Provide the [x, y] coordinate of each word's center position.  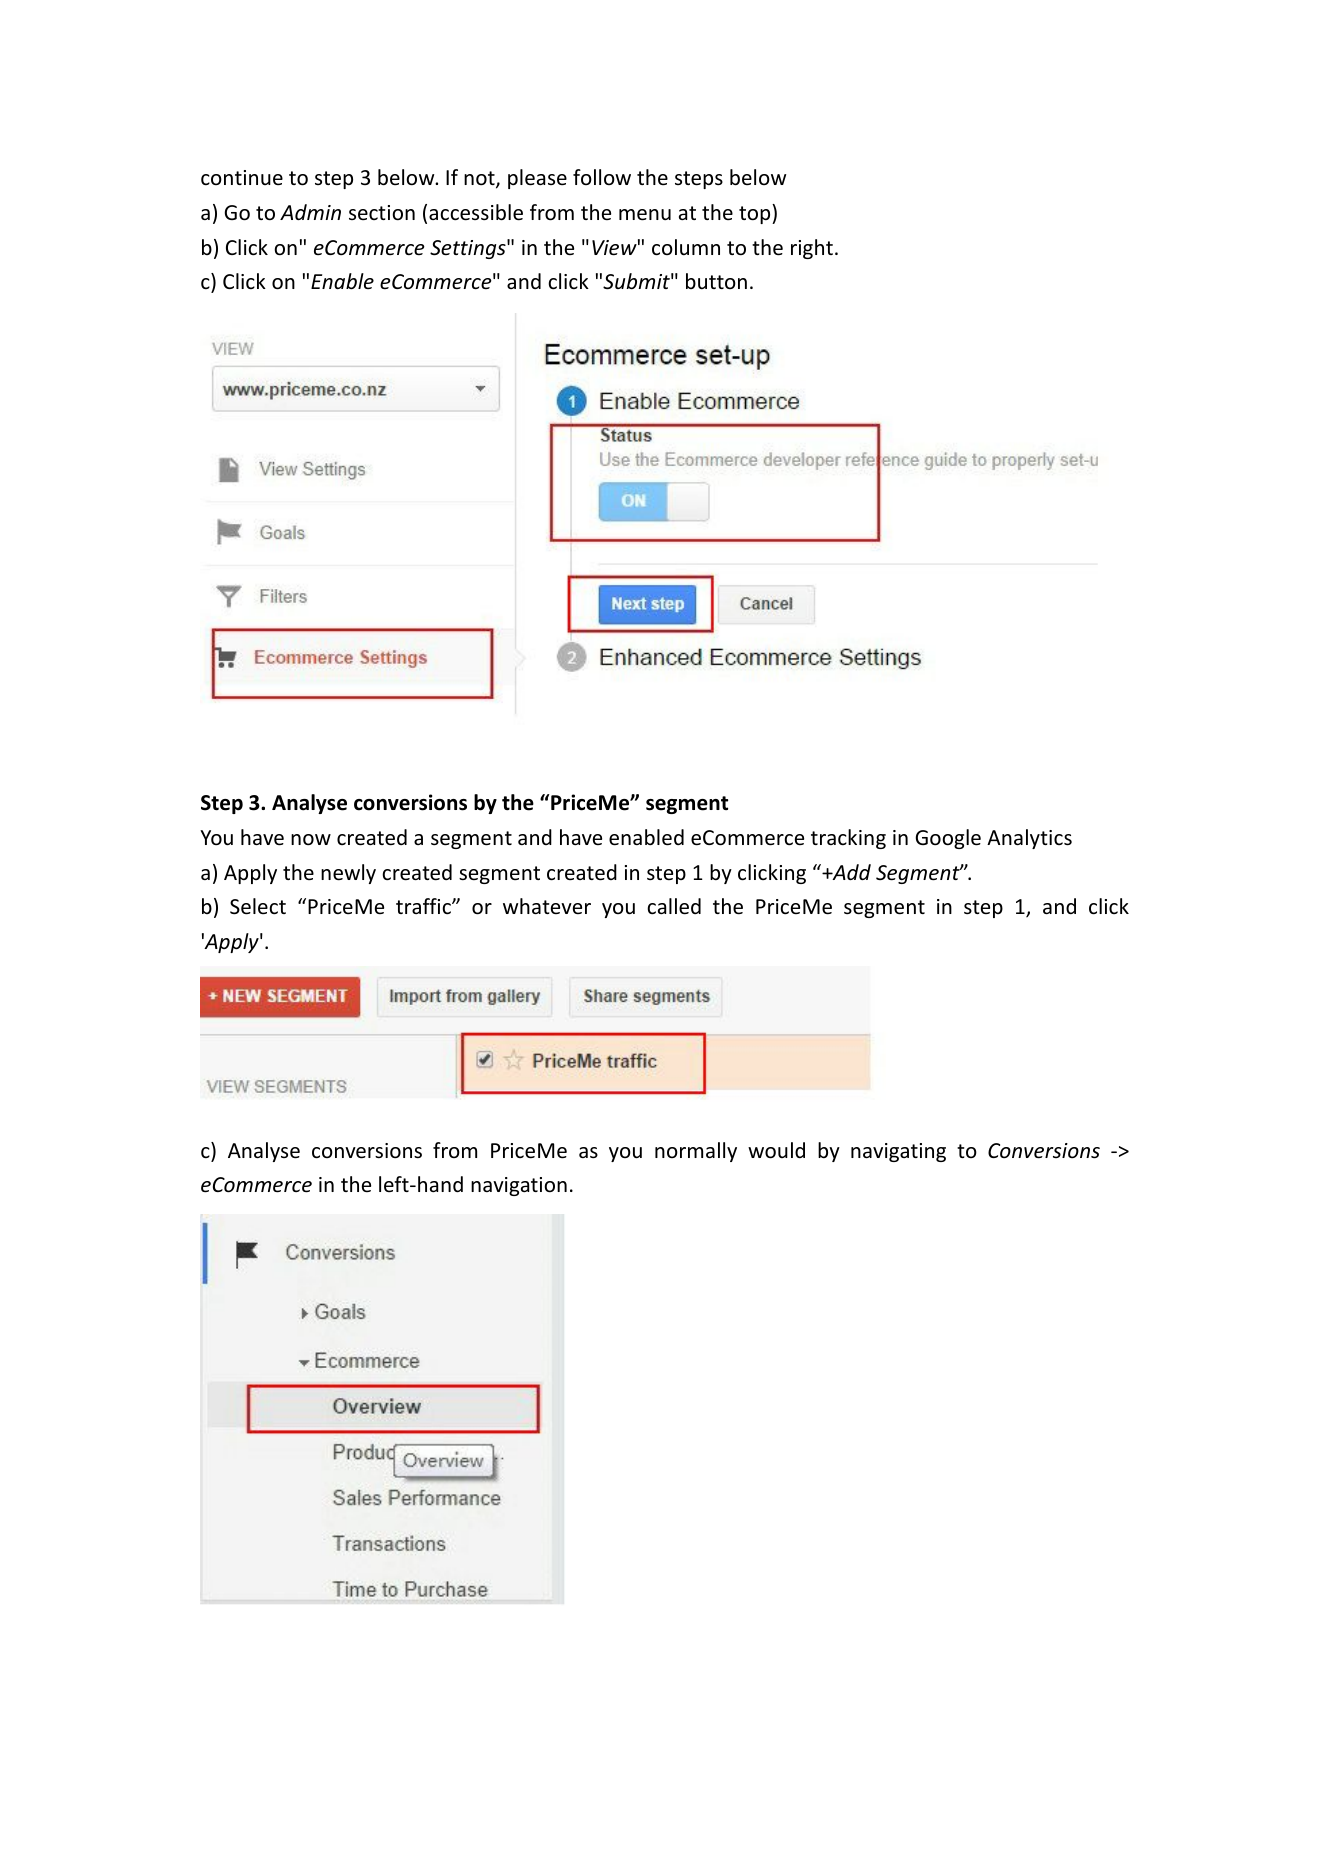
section [382, 213]
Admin [310, 212]
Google [948, 839]
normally [696, 1152]
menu [645, 215]
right [812, 249]
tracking [848, 839]
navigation [519, 1186]
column [686, 247]
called [674, 906]
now [311, 840]
